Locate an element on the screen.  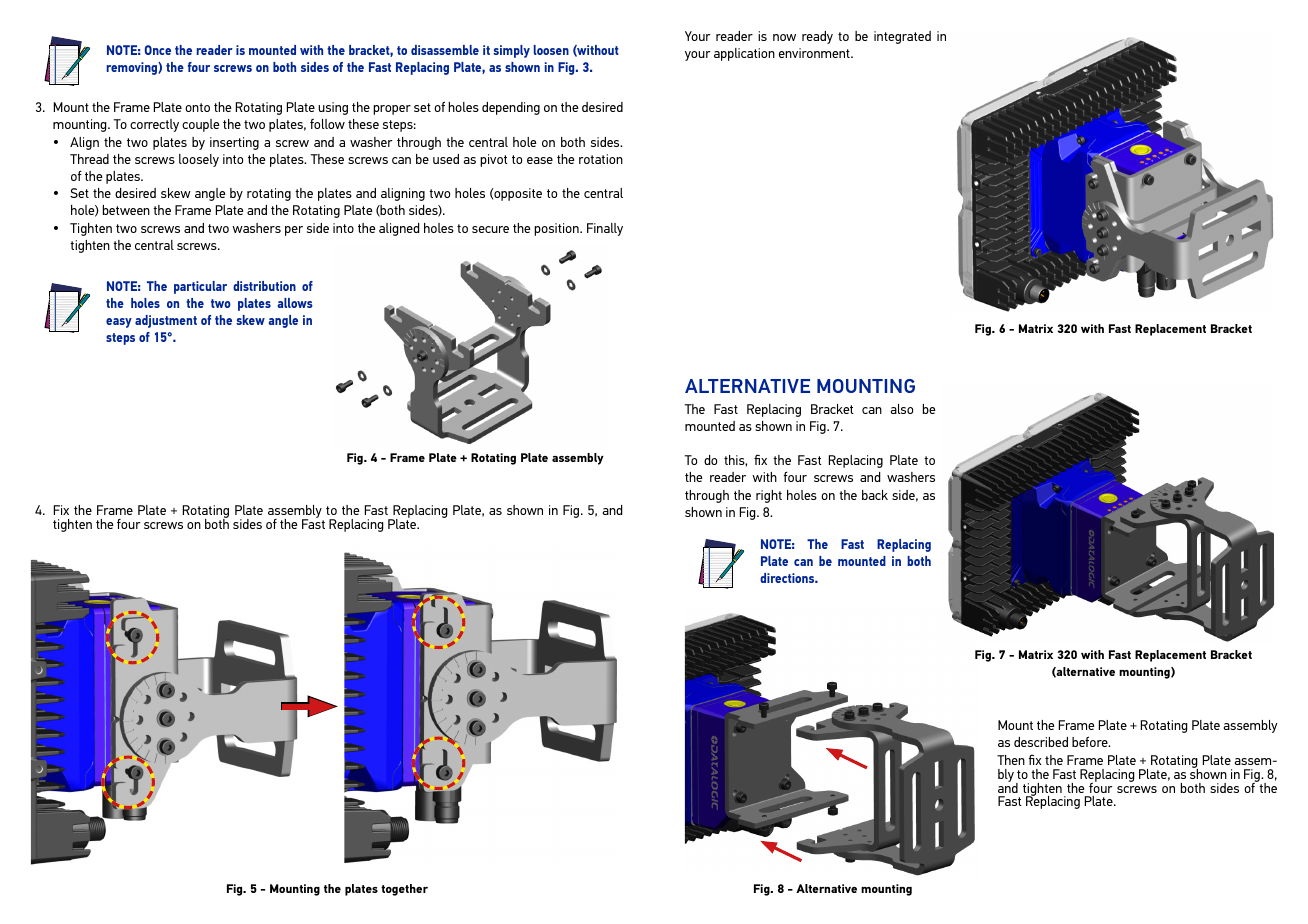
together is located at coordinates (404, 890).
